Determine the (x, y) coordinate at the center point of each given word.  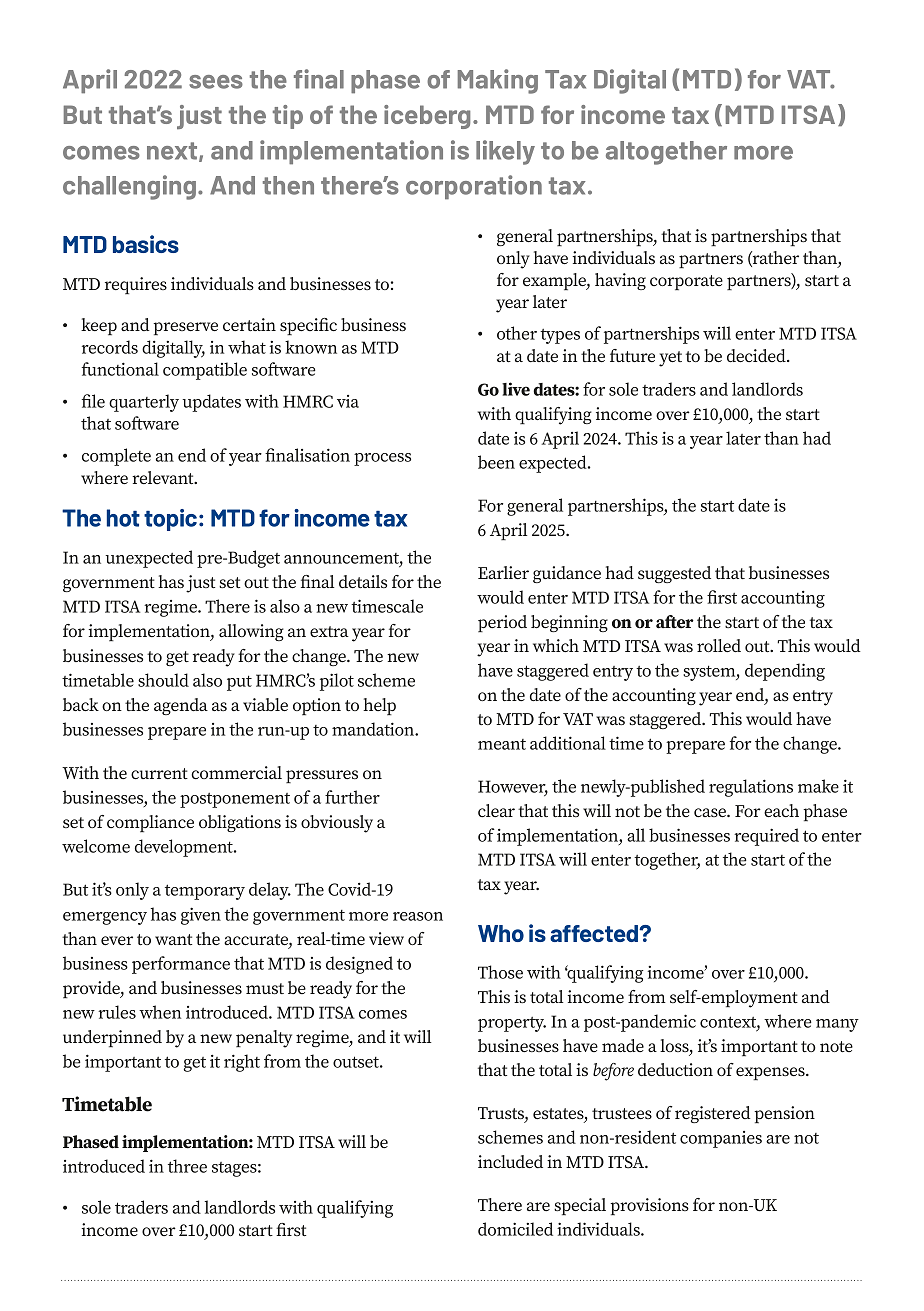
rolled (719, 645)
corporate (686, 282)
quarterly (144, 403)
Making (498, 81)
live (516, 389)
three (187, 1166)
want (173, 939)
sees (216, 82)
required (766, 837)
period (502, 623)
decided (757, 355)
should (163, 680)
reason (418, 916)
